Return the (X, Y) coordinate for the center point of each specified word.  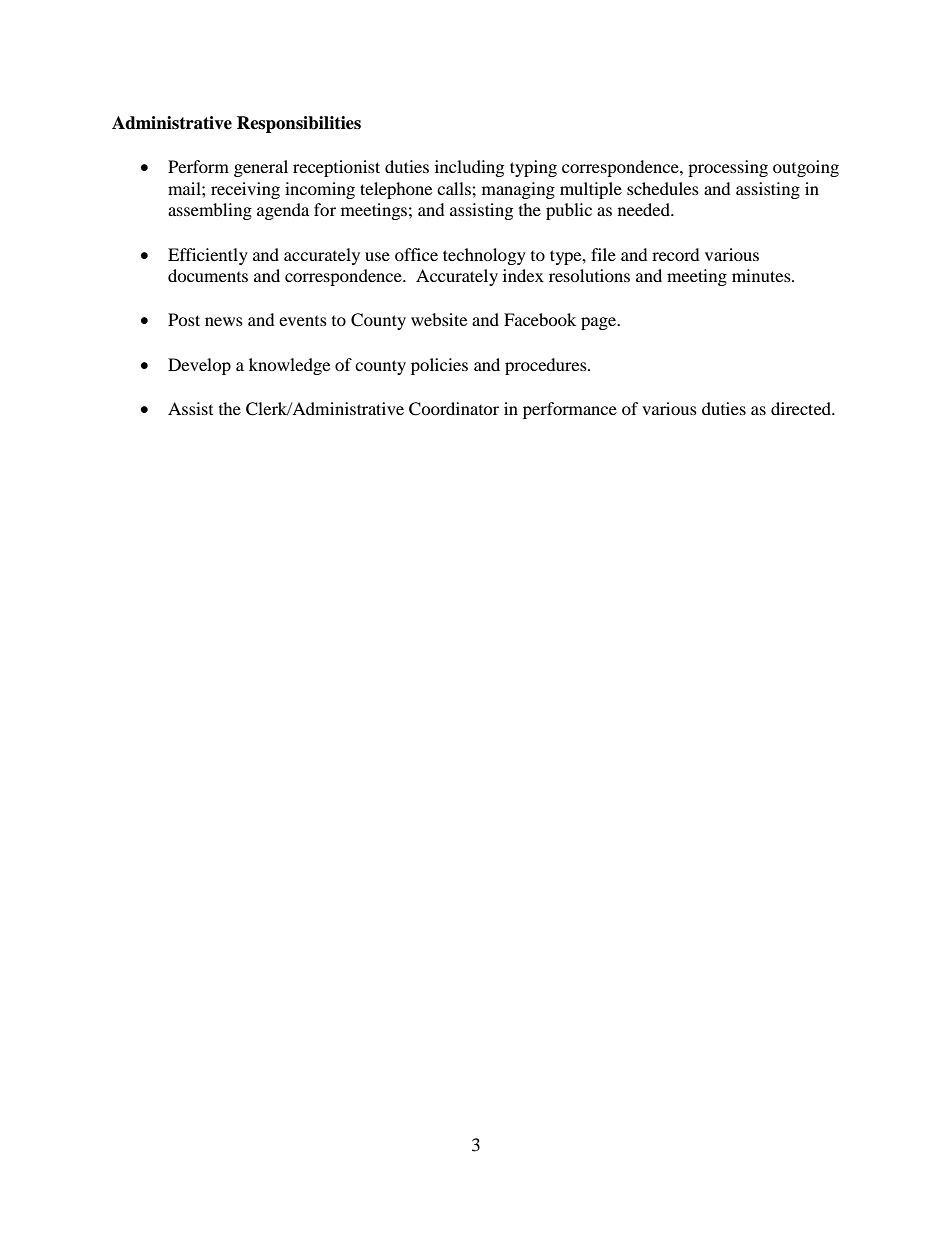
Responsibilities (299, 124)
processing (728, 168)
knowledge (289, 366)
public (569, 211)
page (600, 323)
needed (645, 209)
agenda (283, 211)
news (224, 321)
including (469, 168)
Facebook (540, 319)
